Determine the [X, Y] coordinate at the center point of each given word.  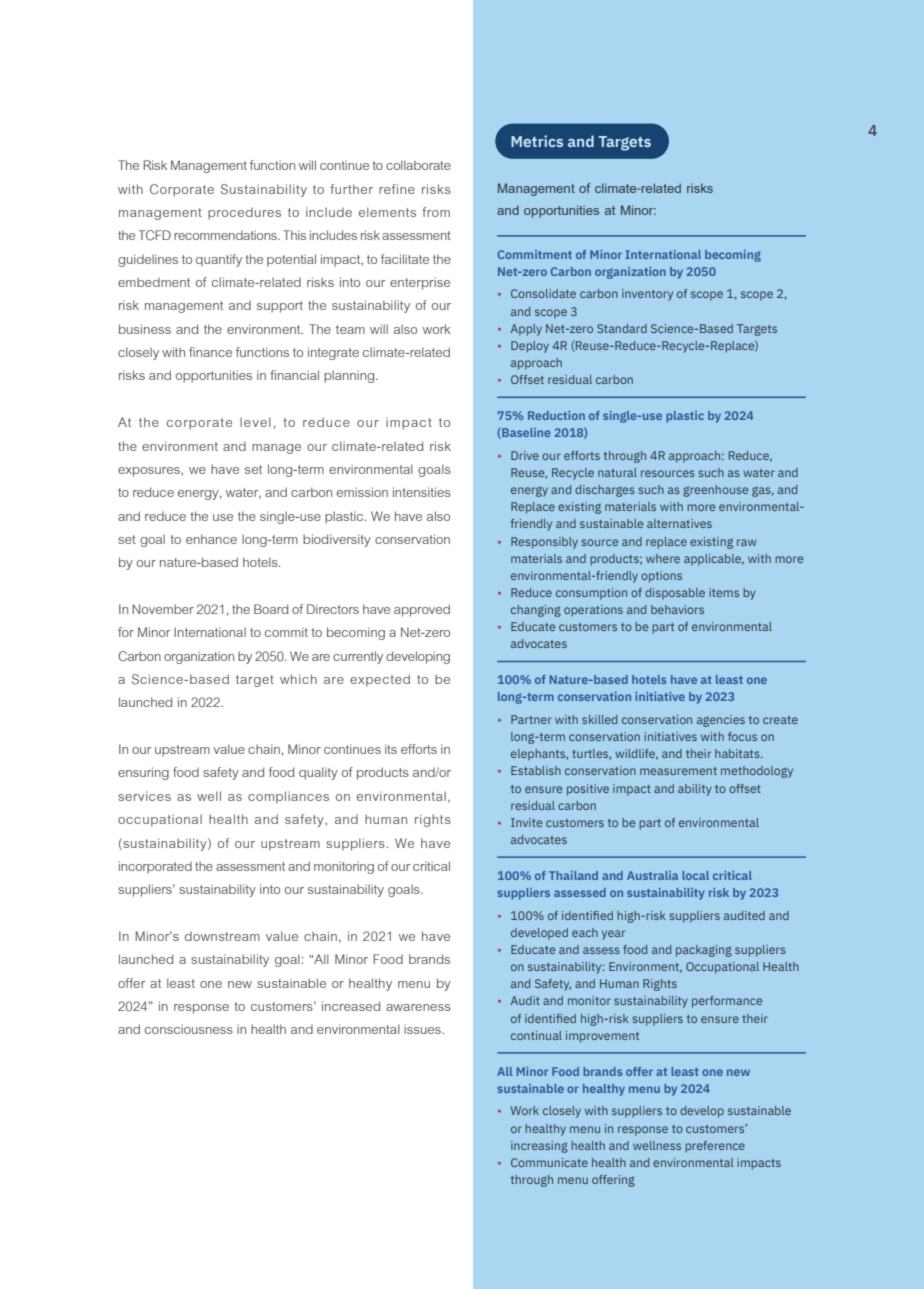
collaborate [418, 165]
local [695, 875]
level [255, 422]
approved [422, 610]
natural [617, 472]
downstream [222, 936]
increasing [539, 1147]
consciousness [189, 1029]
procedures [244, 214]
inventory [647, 295]
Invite [527, 822]
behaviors [677, 609]
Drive [525, 455]
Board [271, 609]
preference [715, 1147]
